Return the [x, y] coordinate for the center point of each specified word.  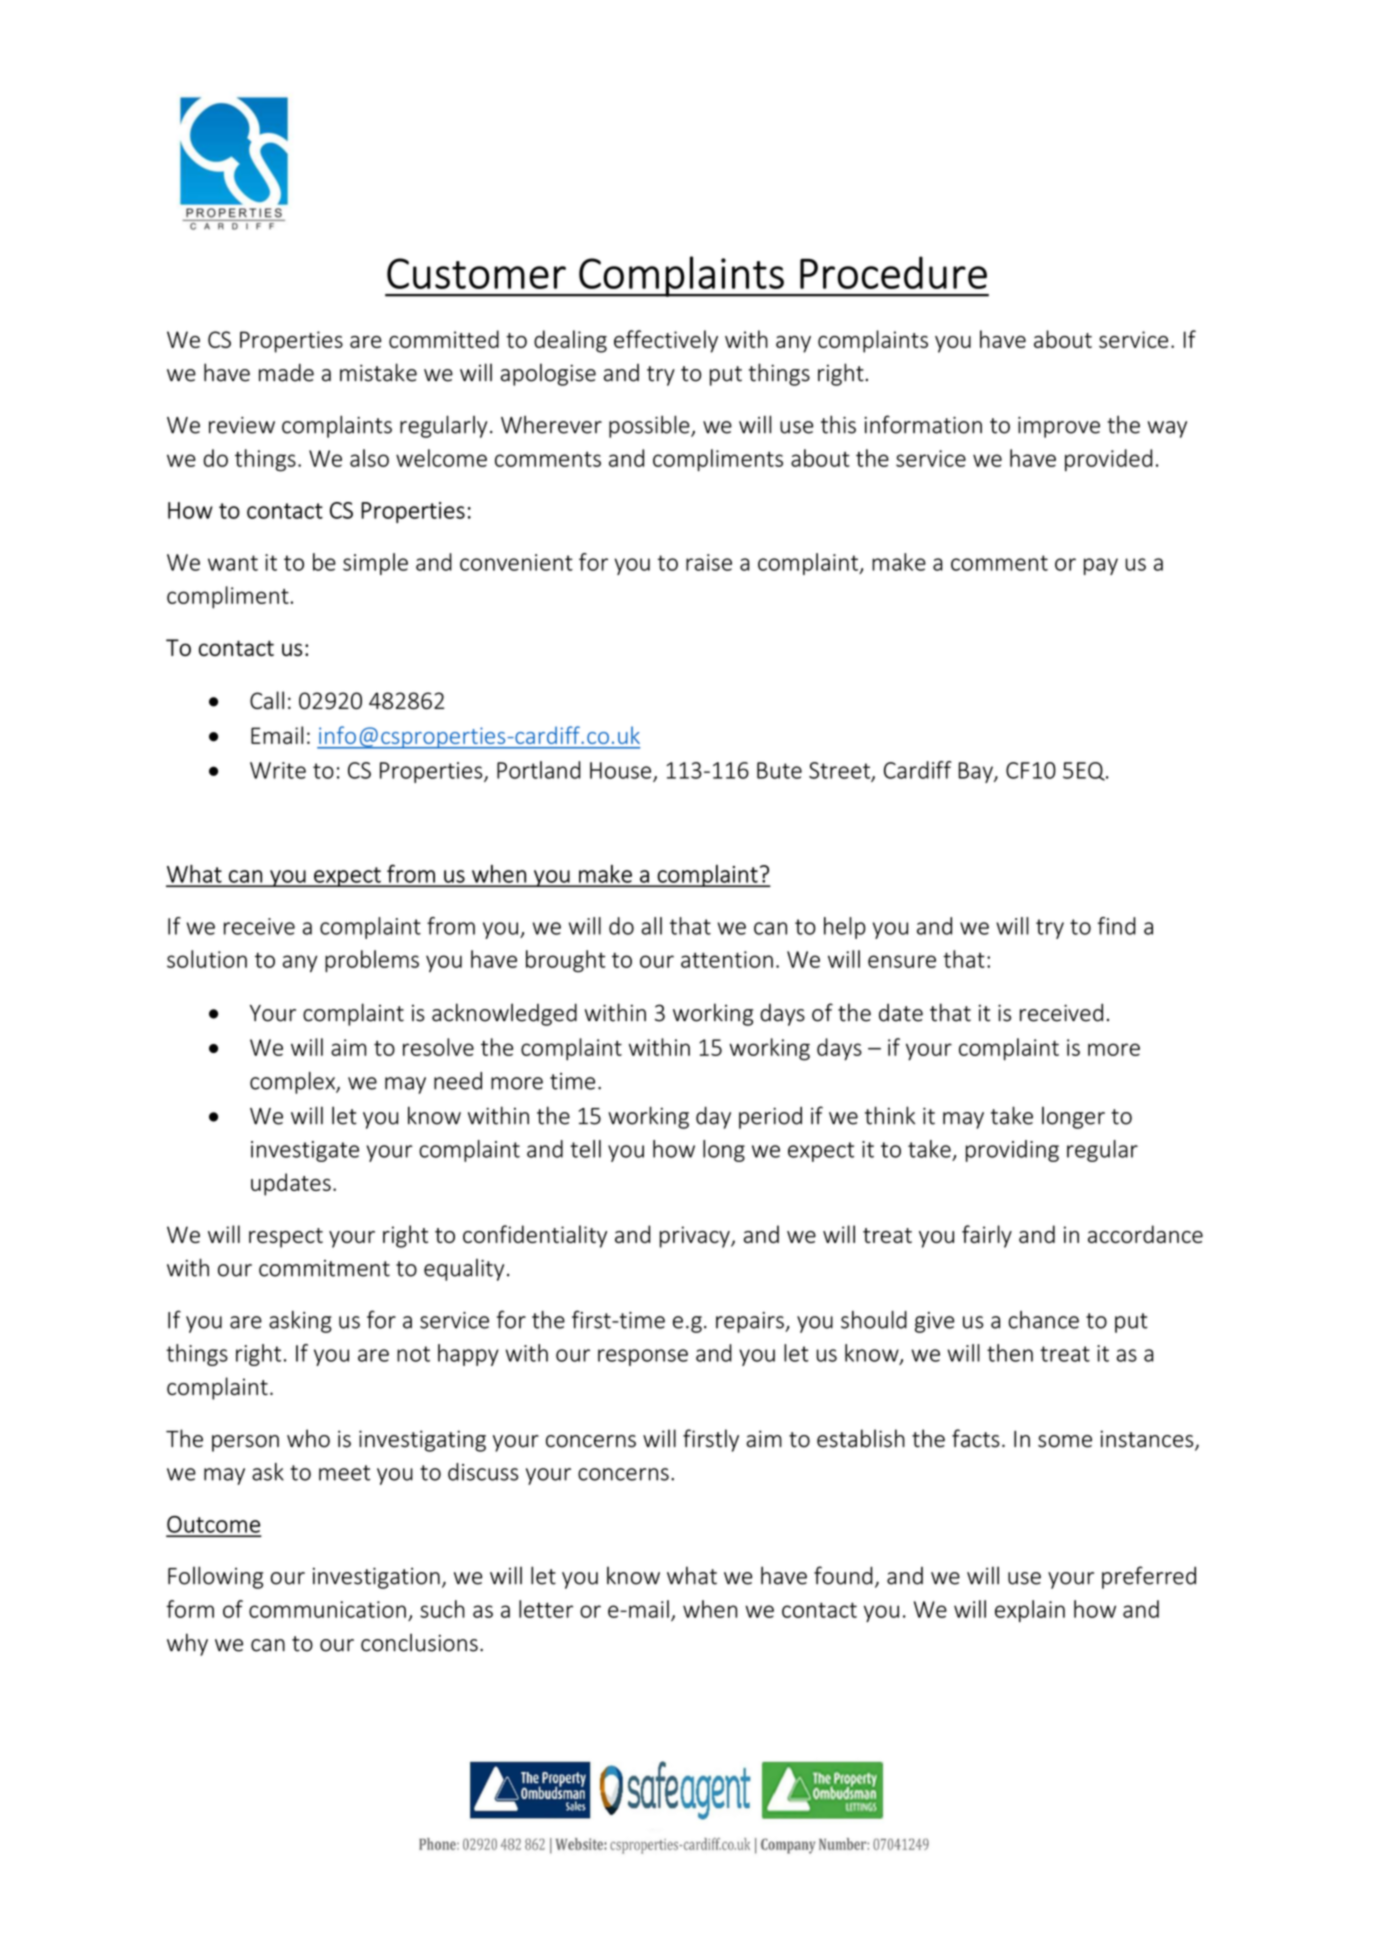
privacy [696, 1237]
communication [327, 1609]
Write [278, 770]
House [620, 770]
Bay [977, 772]
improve [1059, 427]
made [286, 372]
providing [1012, 1151]
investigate [305, 1151]
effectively [666, 341]
